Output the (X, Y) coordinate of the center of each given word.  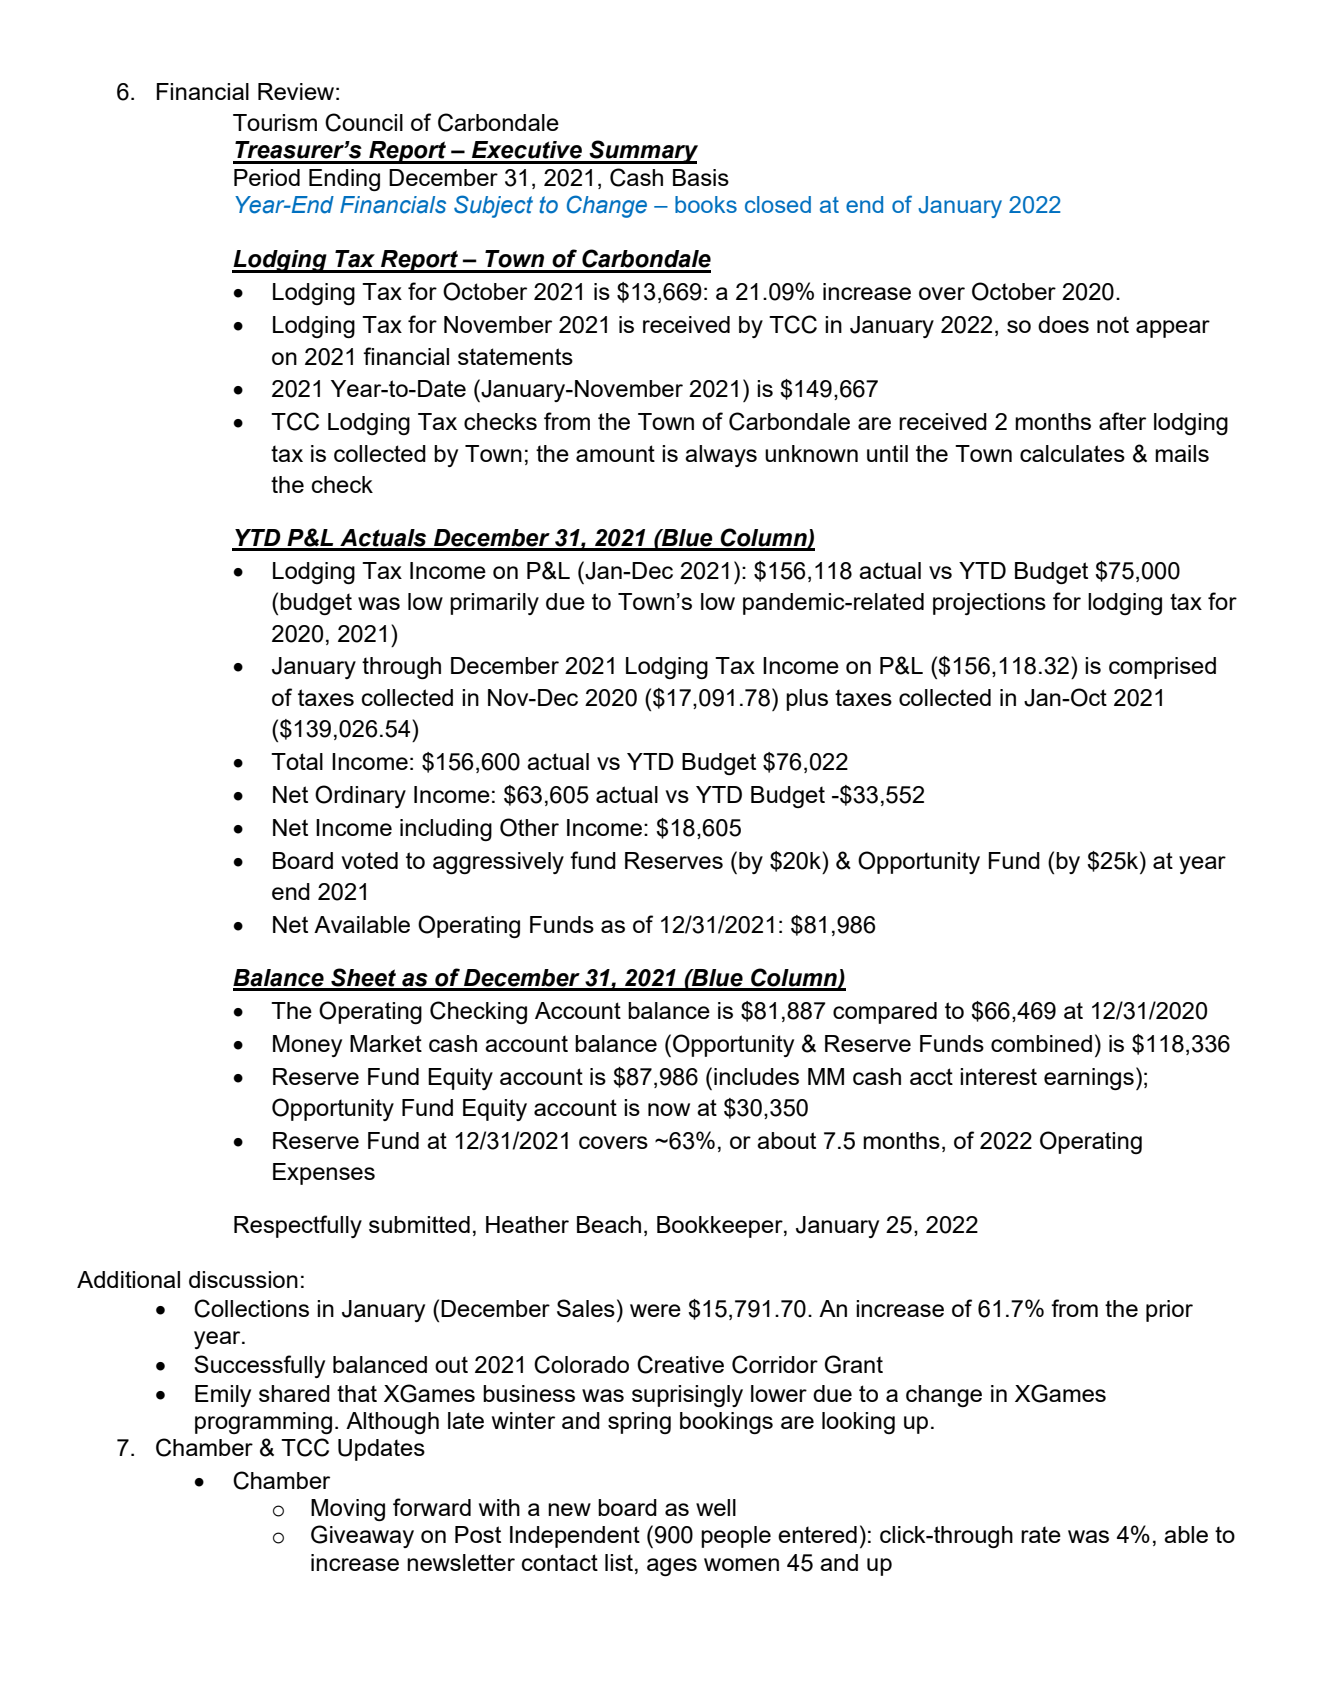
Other (529, 827)
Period (267, 177)
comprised (1162, 668)
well (716, 1507)
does (1063, 324)
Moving (348, 1510)
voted (369, 860)
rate (1041, 1534)
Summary (643, 152)
